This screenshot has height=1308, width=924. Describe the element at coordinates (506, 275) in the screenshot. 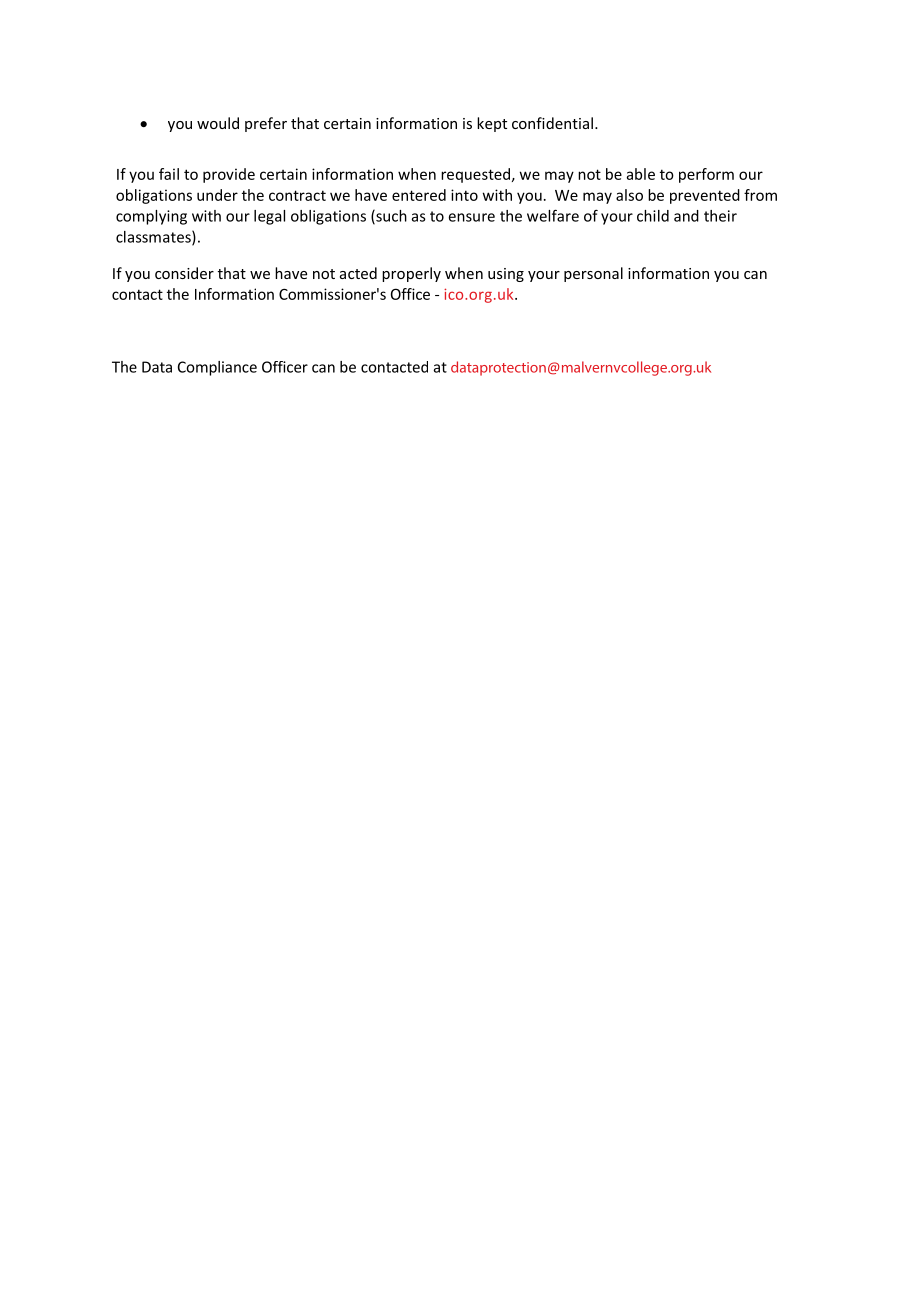

I see `using` at that location.
